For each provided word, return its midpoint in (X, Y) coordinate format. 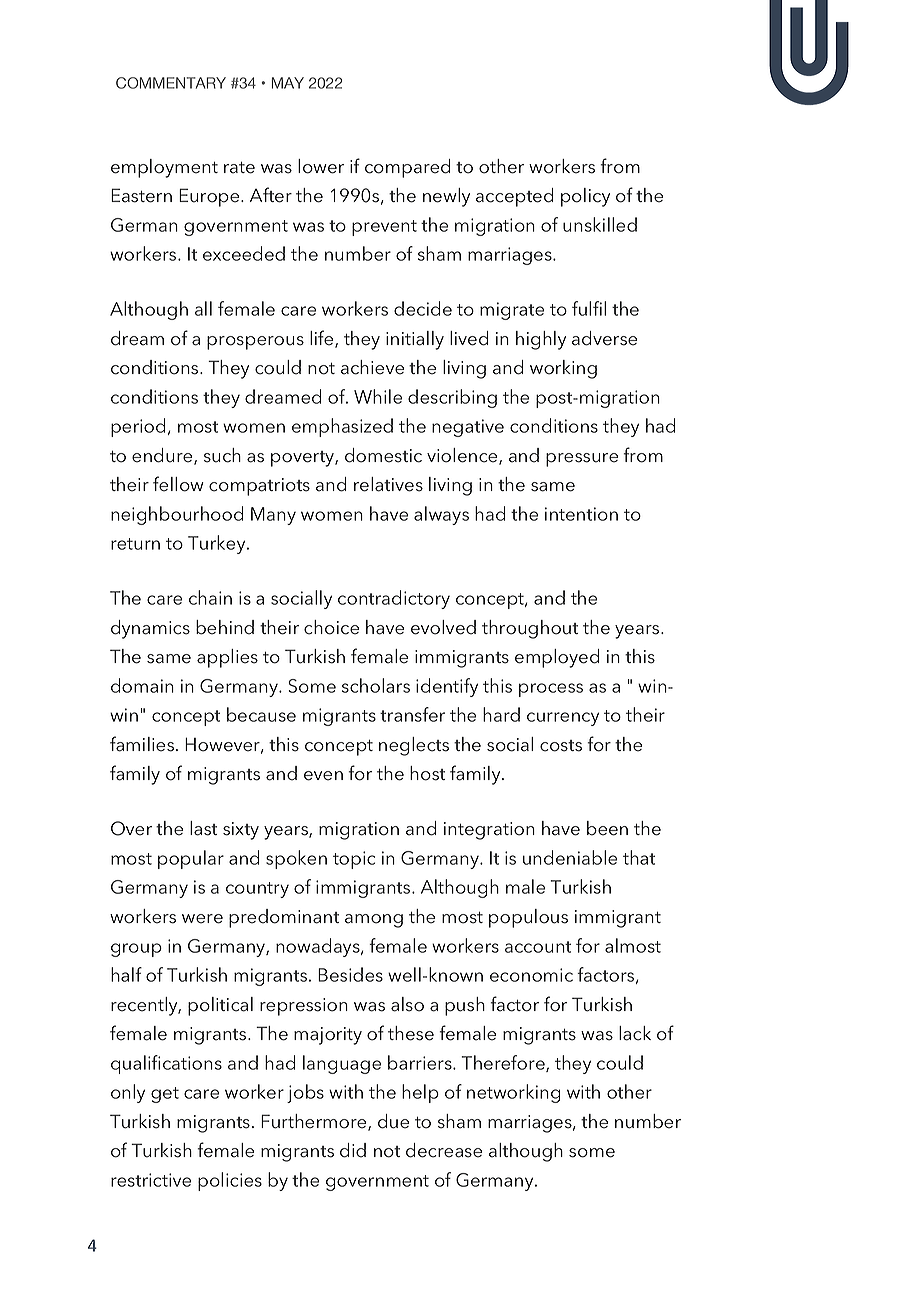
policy (585, 197)
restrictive (151, 1180)
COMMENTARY (171, 83)
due (393, 1121)
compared (407, 168)
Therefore (504, 1063)
